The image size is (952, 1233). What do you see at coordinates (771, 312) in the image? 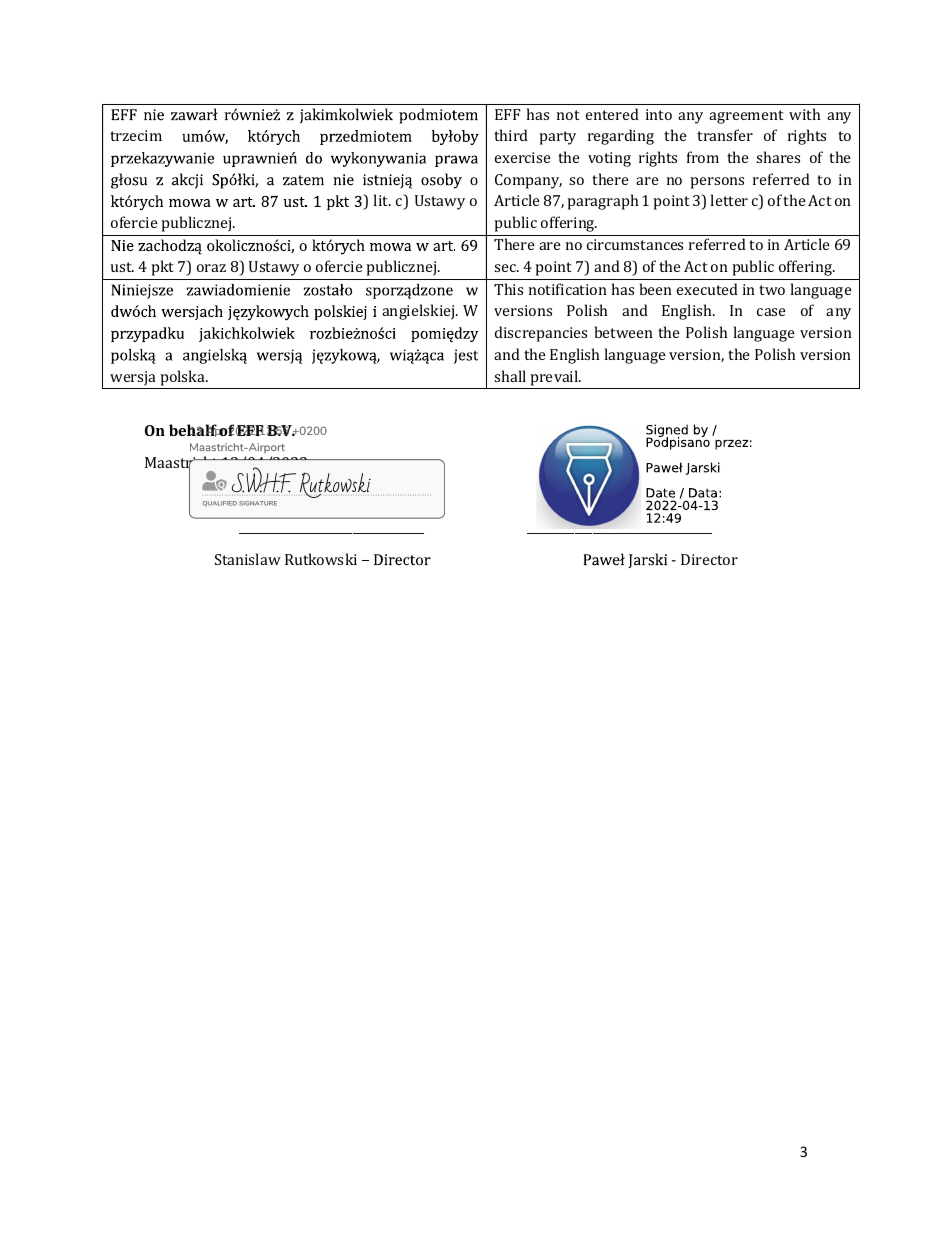
I see `case` at bounding box center [771, 312].
